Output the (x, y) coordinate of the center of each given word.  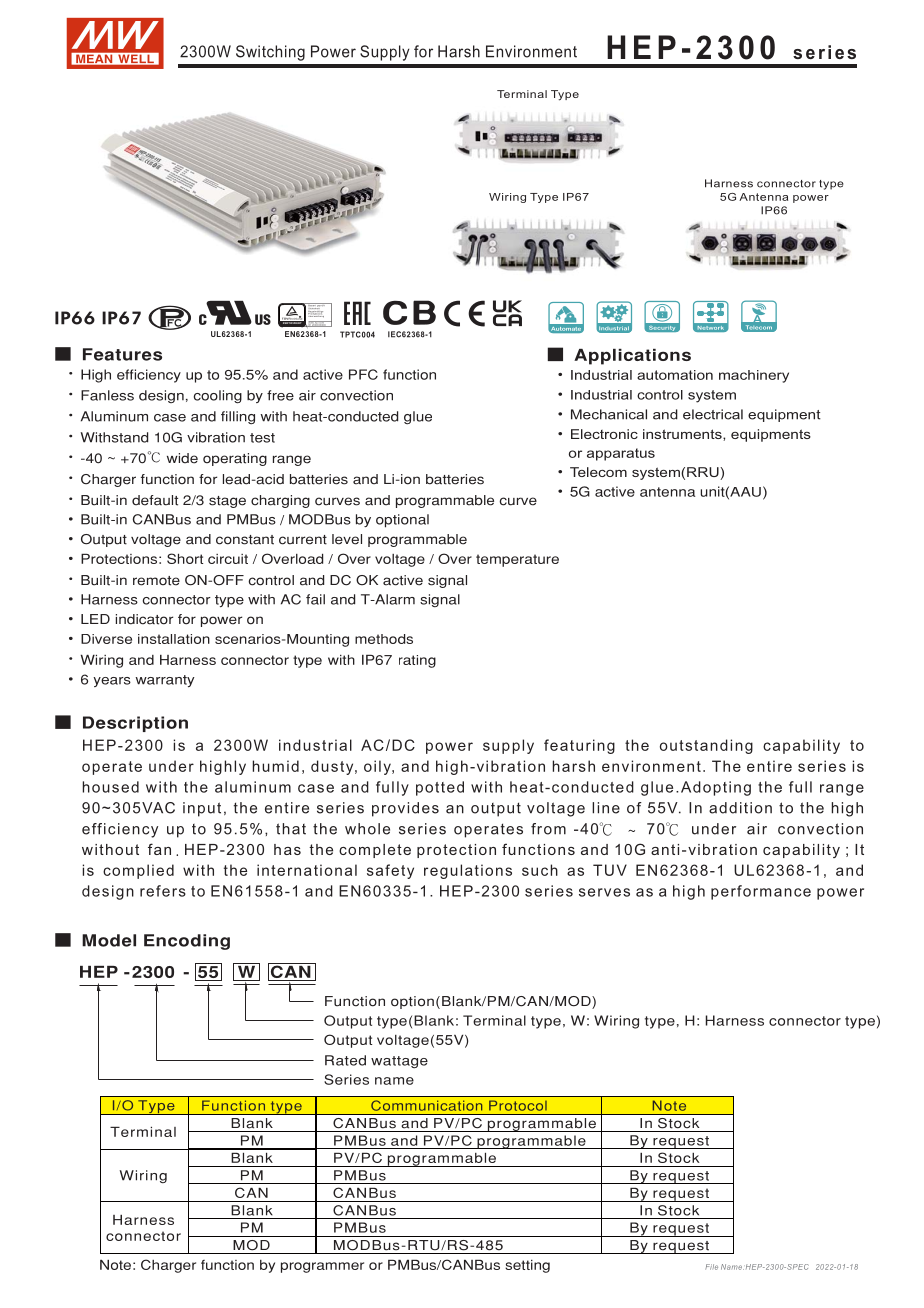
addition (740, 808)
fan (159, 849)
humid (275, 766)
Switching (270, 53)
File (711, 1267)
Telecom (598, 472)
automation (675, 375)
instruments (683, 435)
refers (163, 891)
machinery (754, 376)
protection (456, 851)
